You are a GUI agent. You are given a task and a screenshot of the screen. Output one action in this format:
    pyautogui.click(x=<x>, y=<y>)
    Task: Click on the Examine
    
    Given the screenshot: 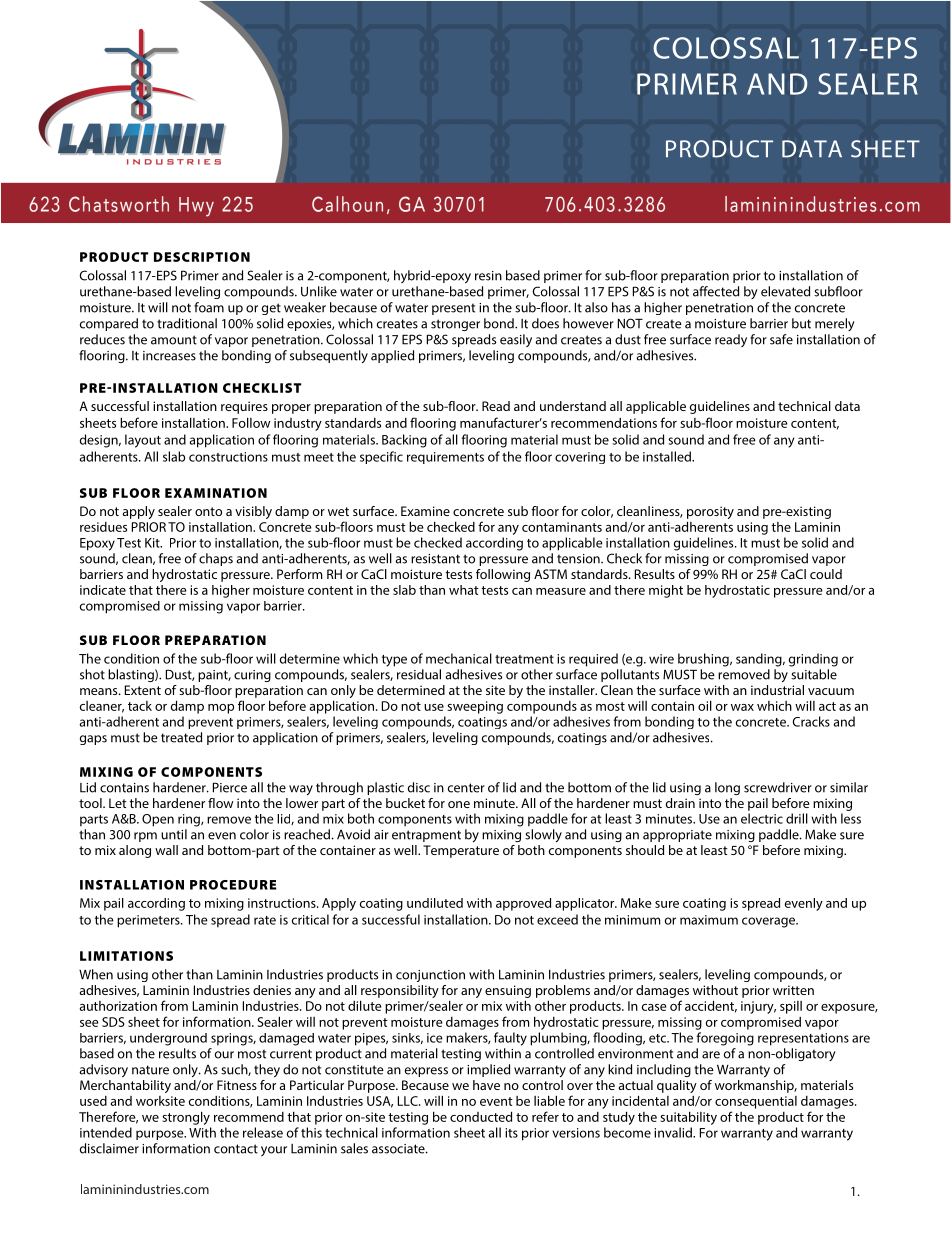 What is the action you would take?
    pyautogui.click(x=425, y=511)
